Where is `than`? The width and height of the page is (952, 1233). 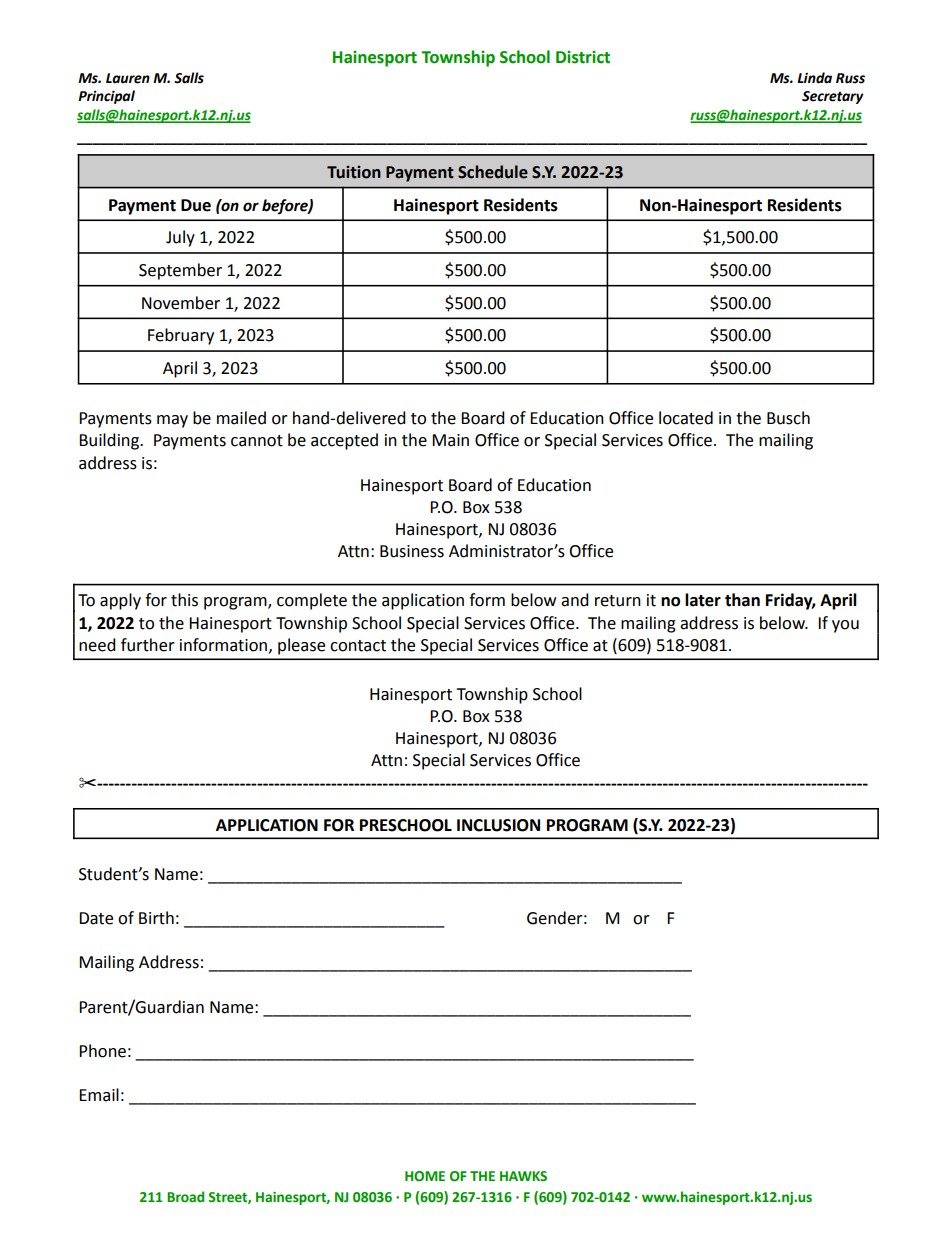 than is located at coordinates (742, 600).
